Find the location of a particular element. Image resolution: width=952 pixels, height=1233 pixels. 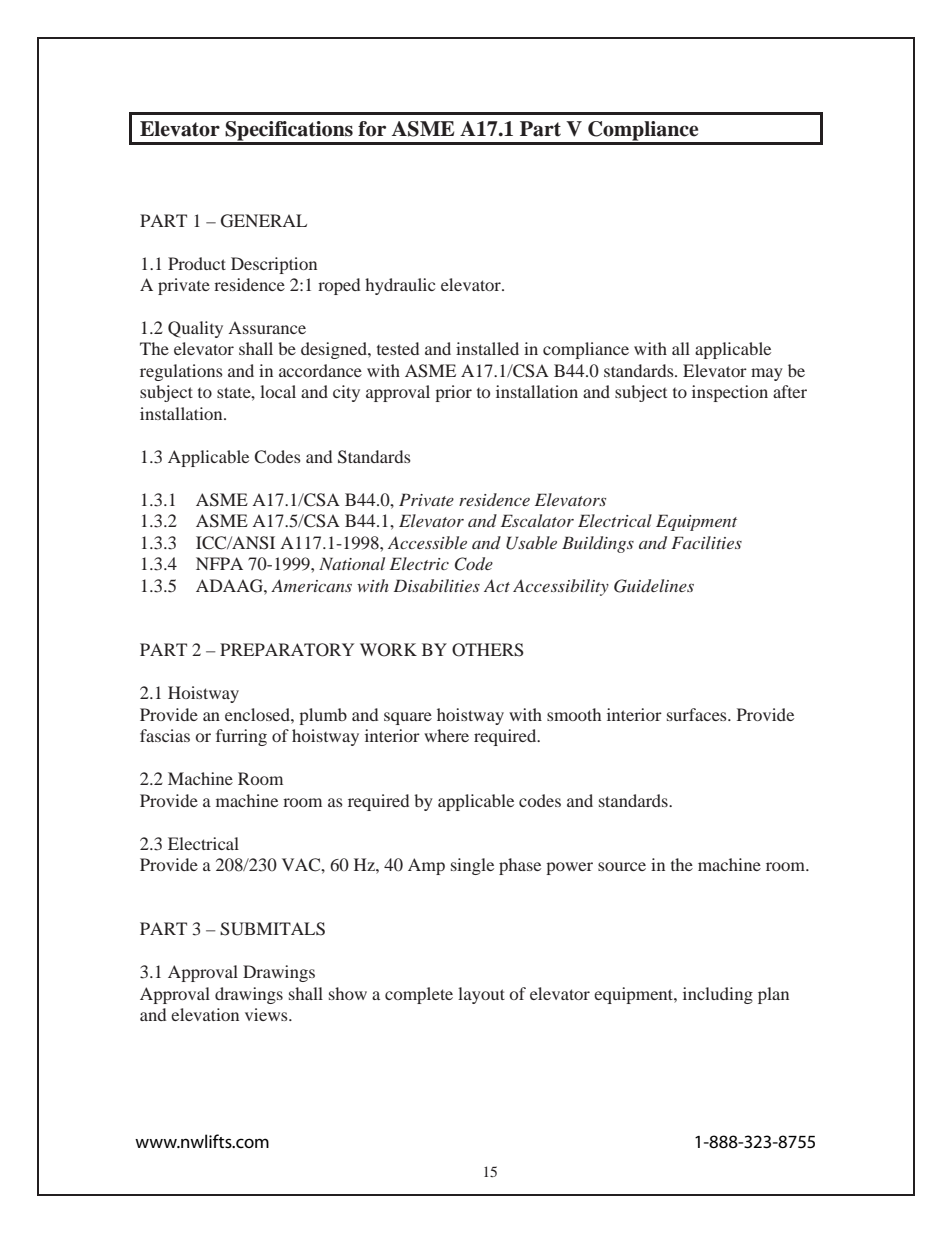

views is located at coordinates (267, 1014).
